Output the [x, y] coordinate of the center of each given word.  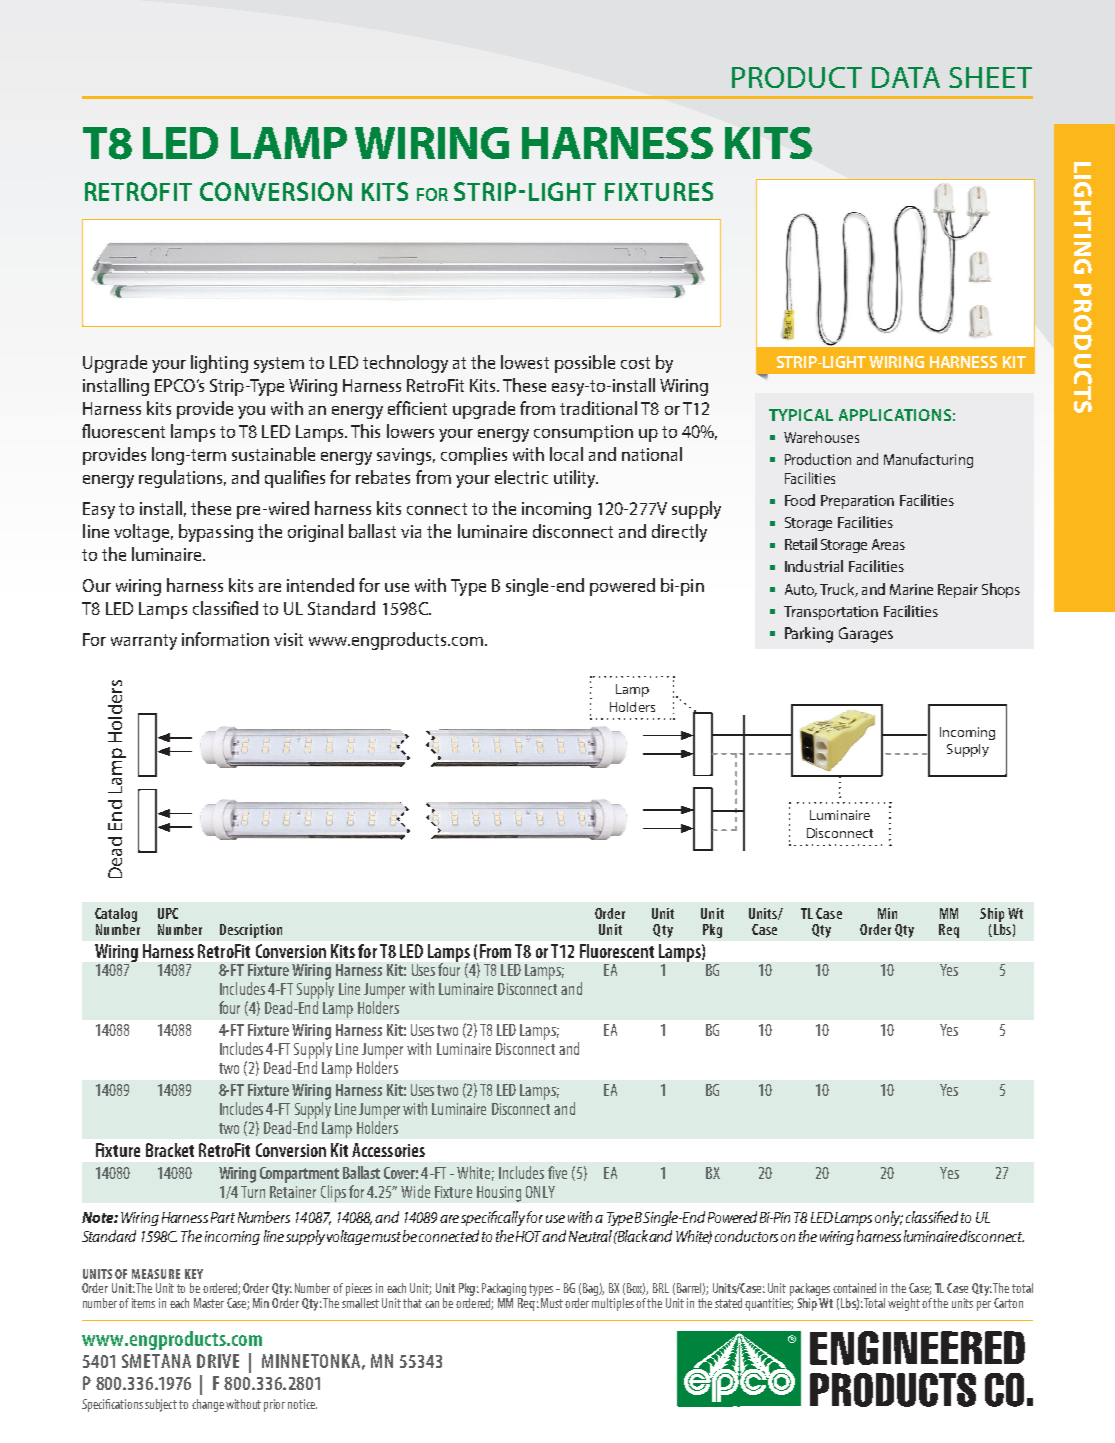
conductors [746, 1236]
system [279, 365]
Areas [888, 544]
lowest [525, 362]
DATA [906, 77]
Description [251, 931]
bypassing [216, 533]
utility [576, 479]
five [557, 1172]
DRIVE [218, 1361]
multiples [613, 1303]
